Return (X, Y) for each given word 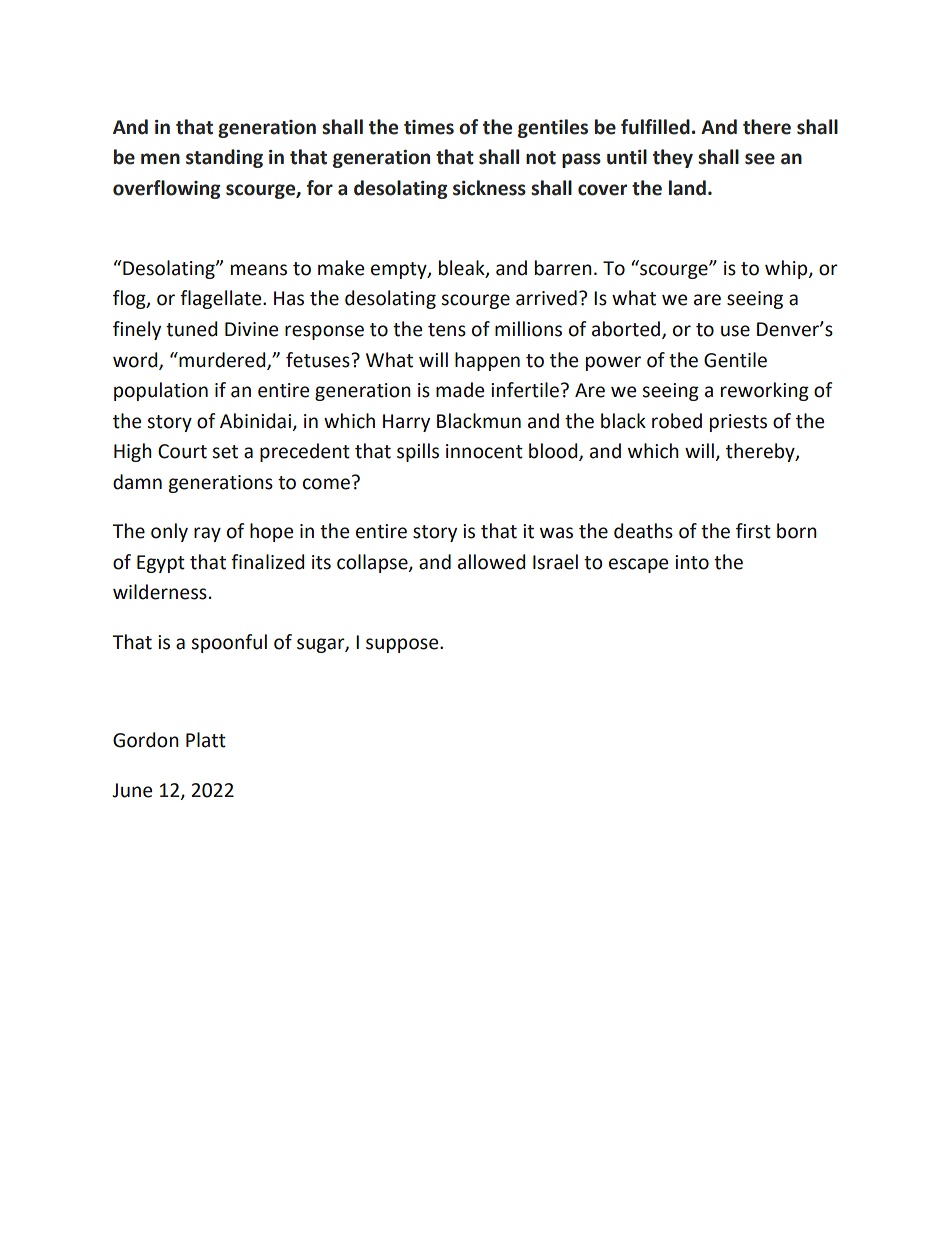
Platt (206, 740)
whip (787, 269)
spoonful (229, 643)
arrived (546, 298)
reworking (765, 391)
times (429, 127)
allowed (491, 562)
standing (224, 158)
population (161, 391)
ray (207, 534)
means (259, 270)
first (753, 531)
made (460, 390)
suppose (403, 645)
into (692, 562)
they (673, 158)
